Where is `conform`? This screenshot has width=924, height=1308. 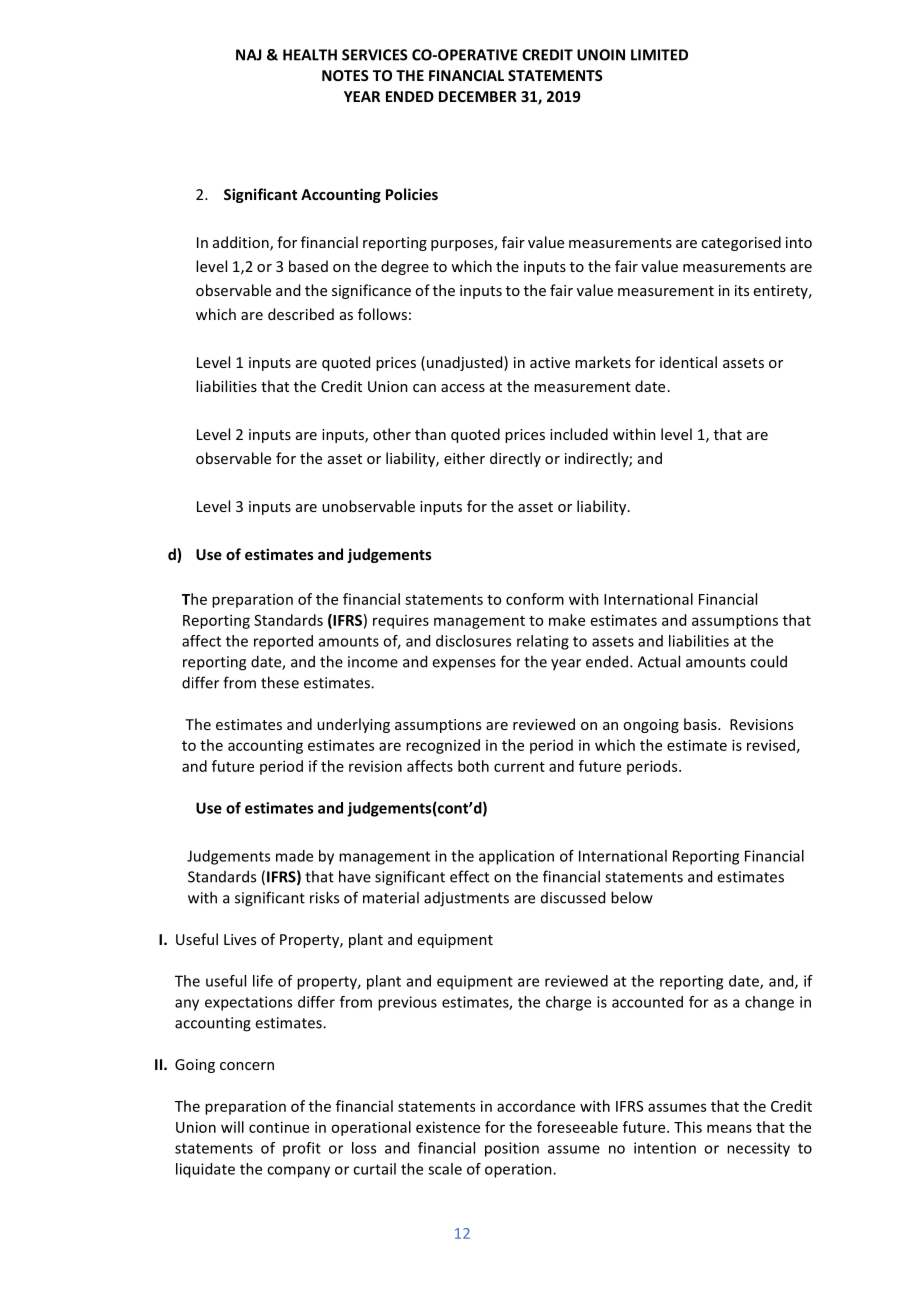
conform is located at coordinates (535, 599).
